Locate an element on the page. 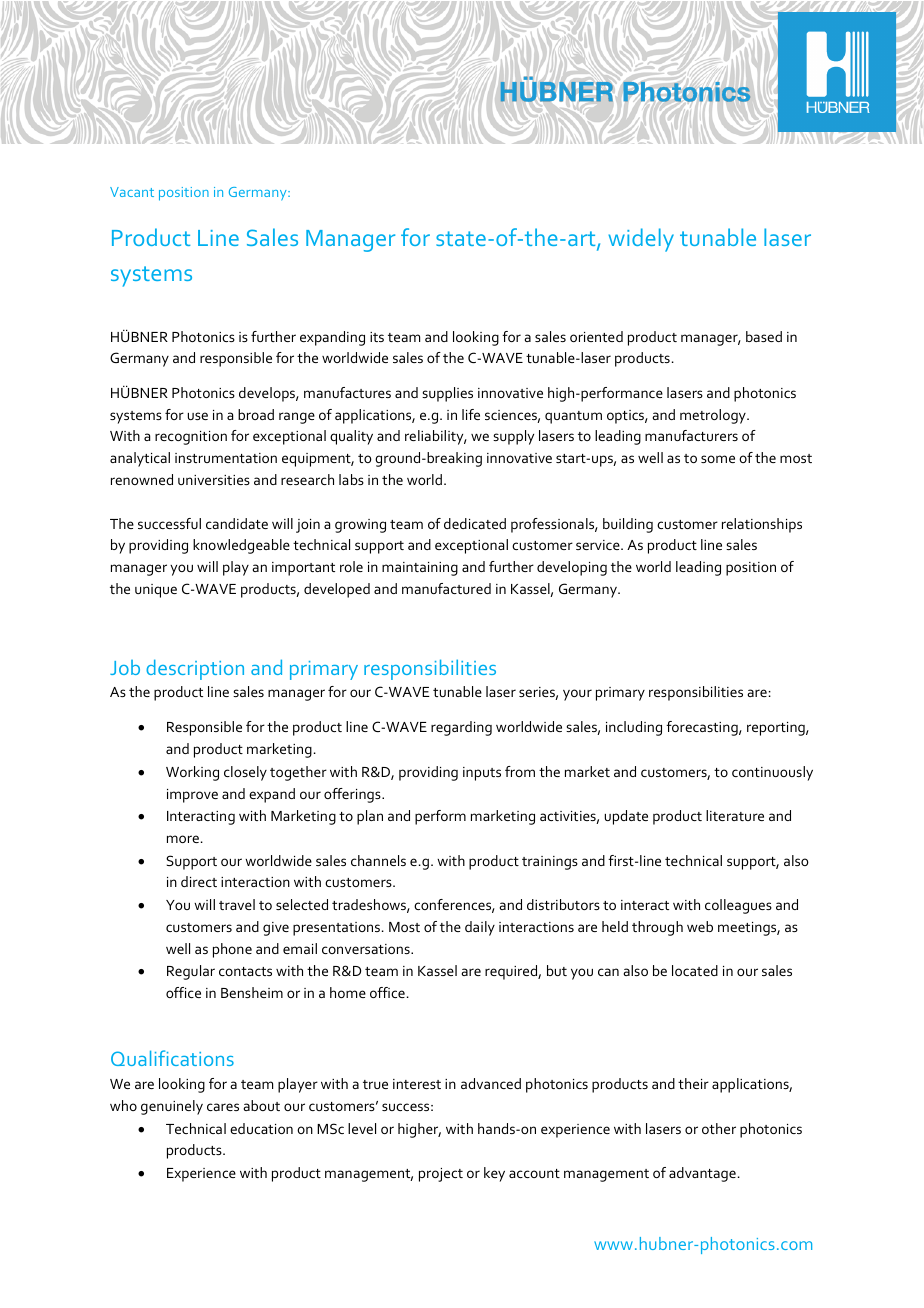  literature is located at coordinates (735, 815).
